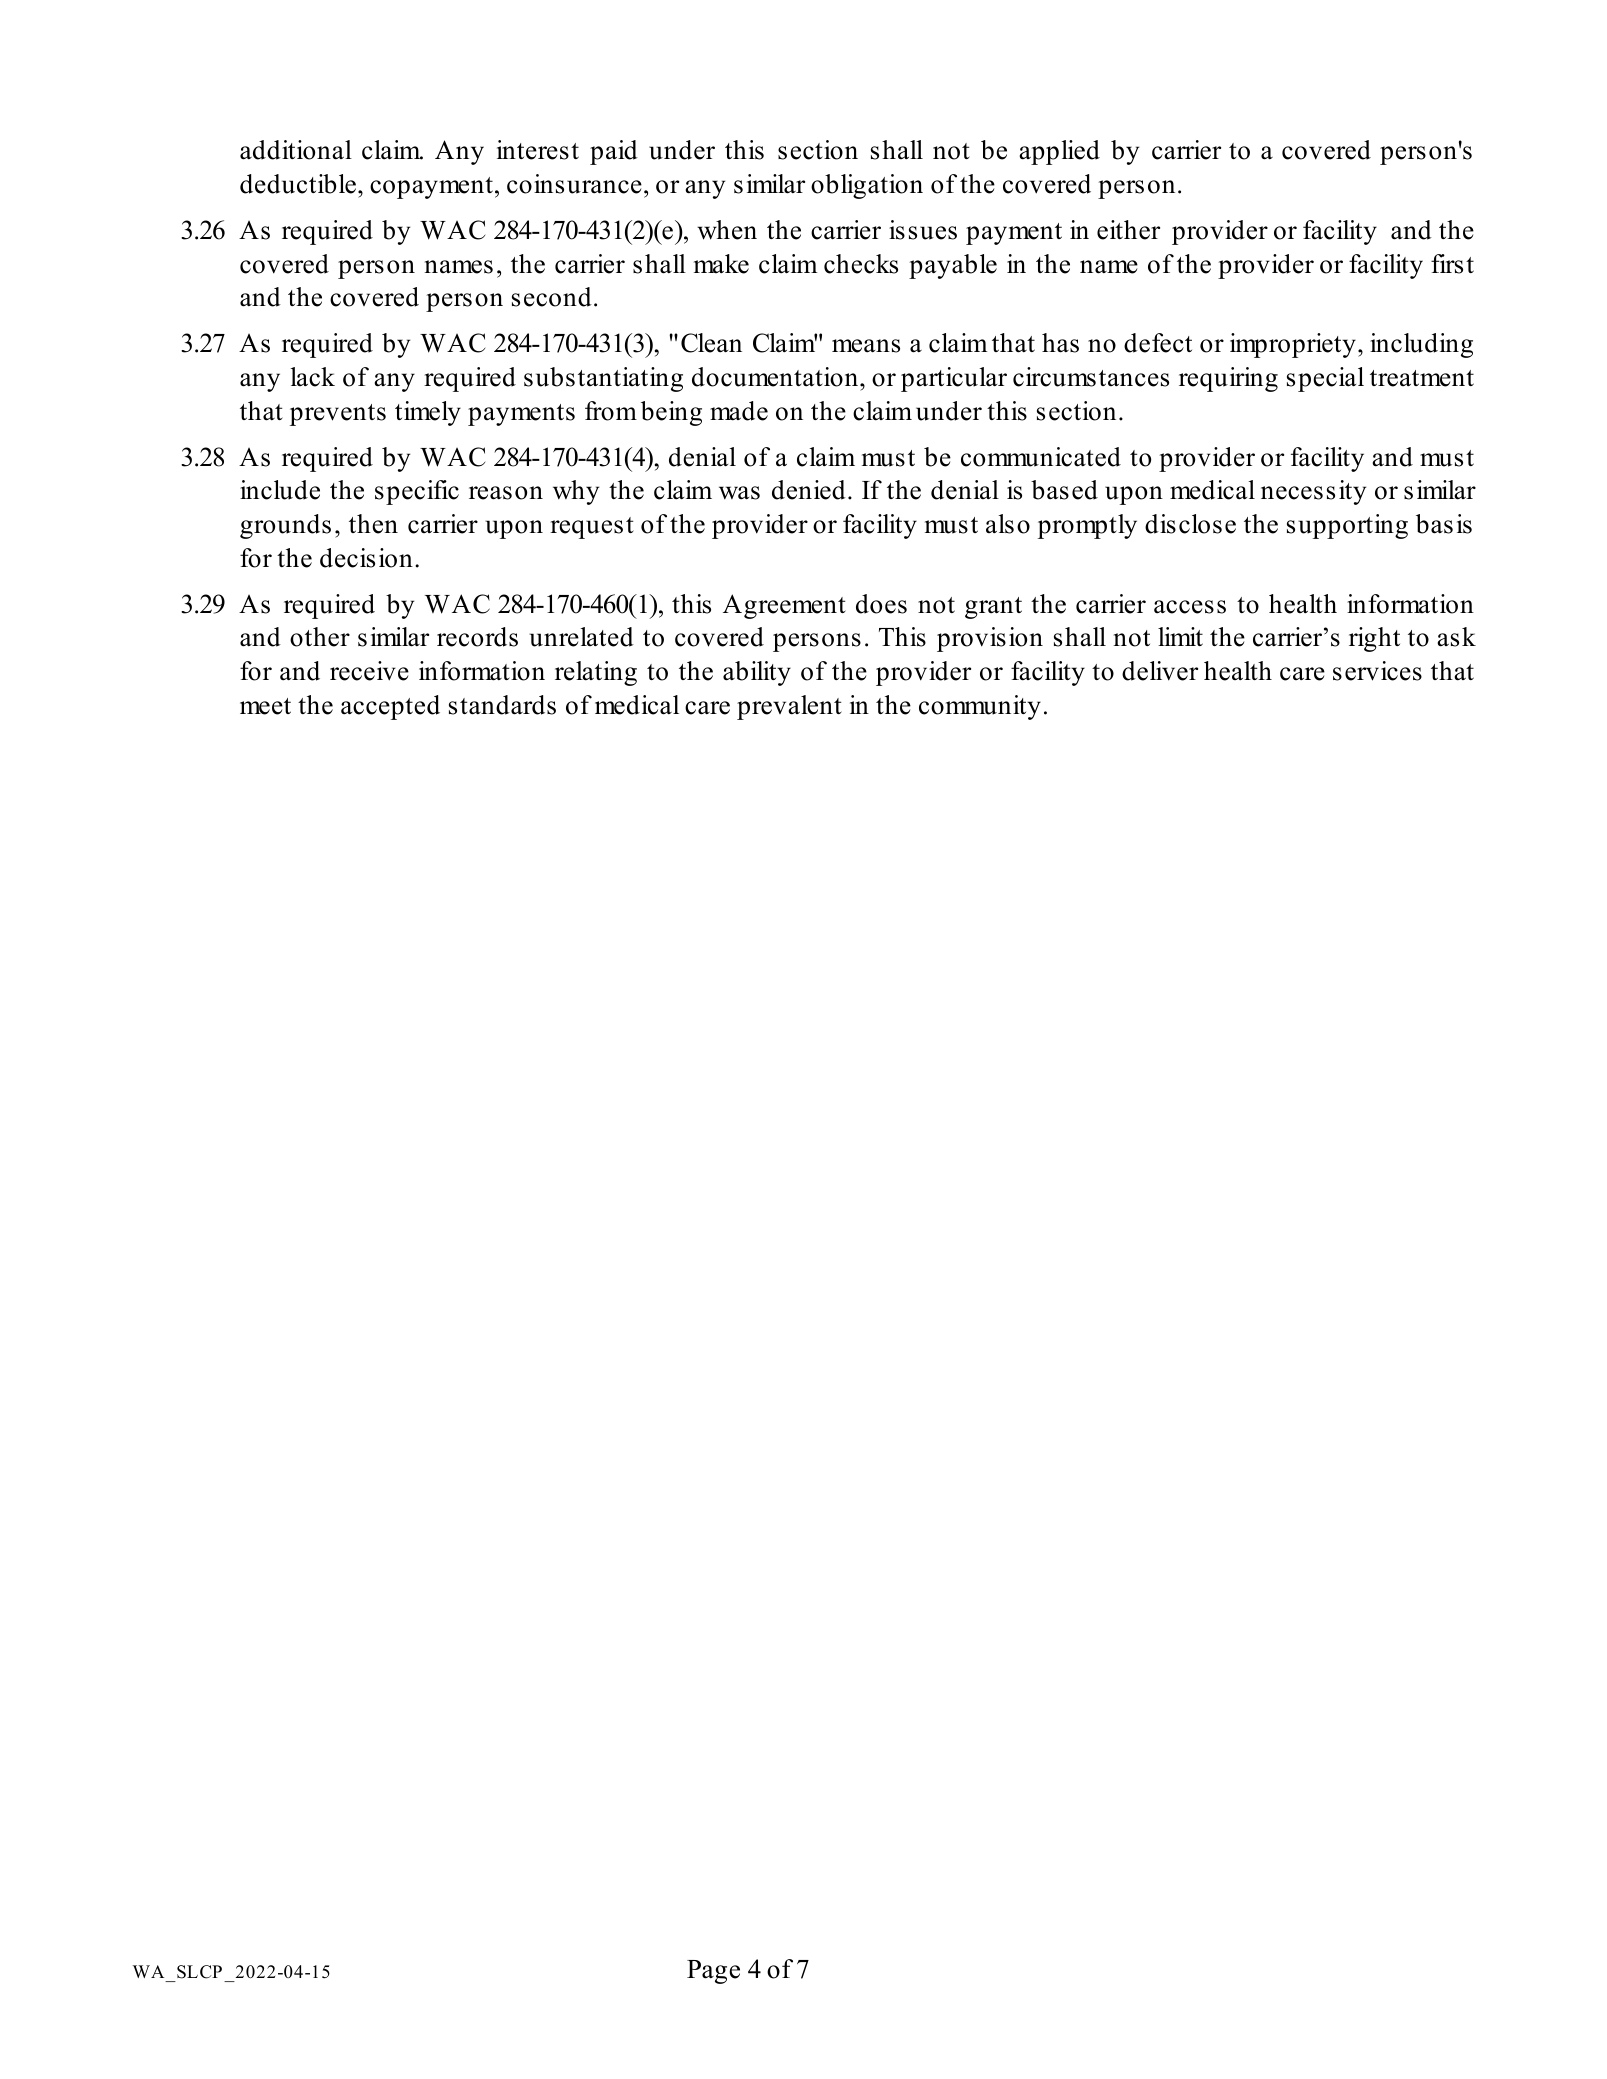 The width and height of the image is (1607, 2079). I want to click on first, so click(1452, 264).
